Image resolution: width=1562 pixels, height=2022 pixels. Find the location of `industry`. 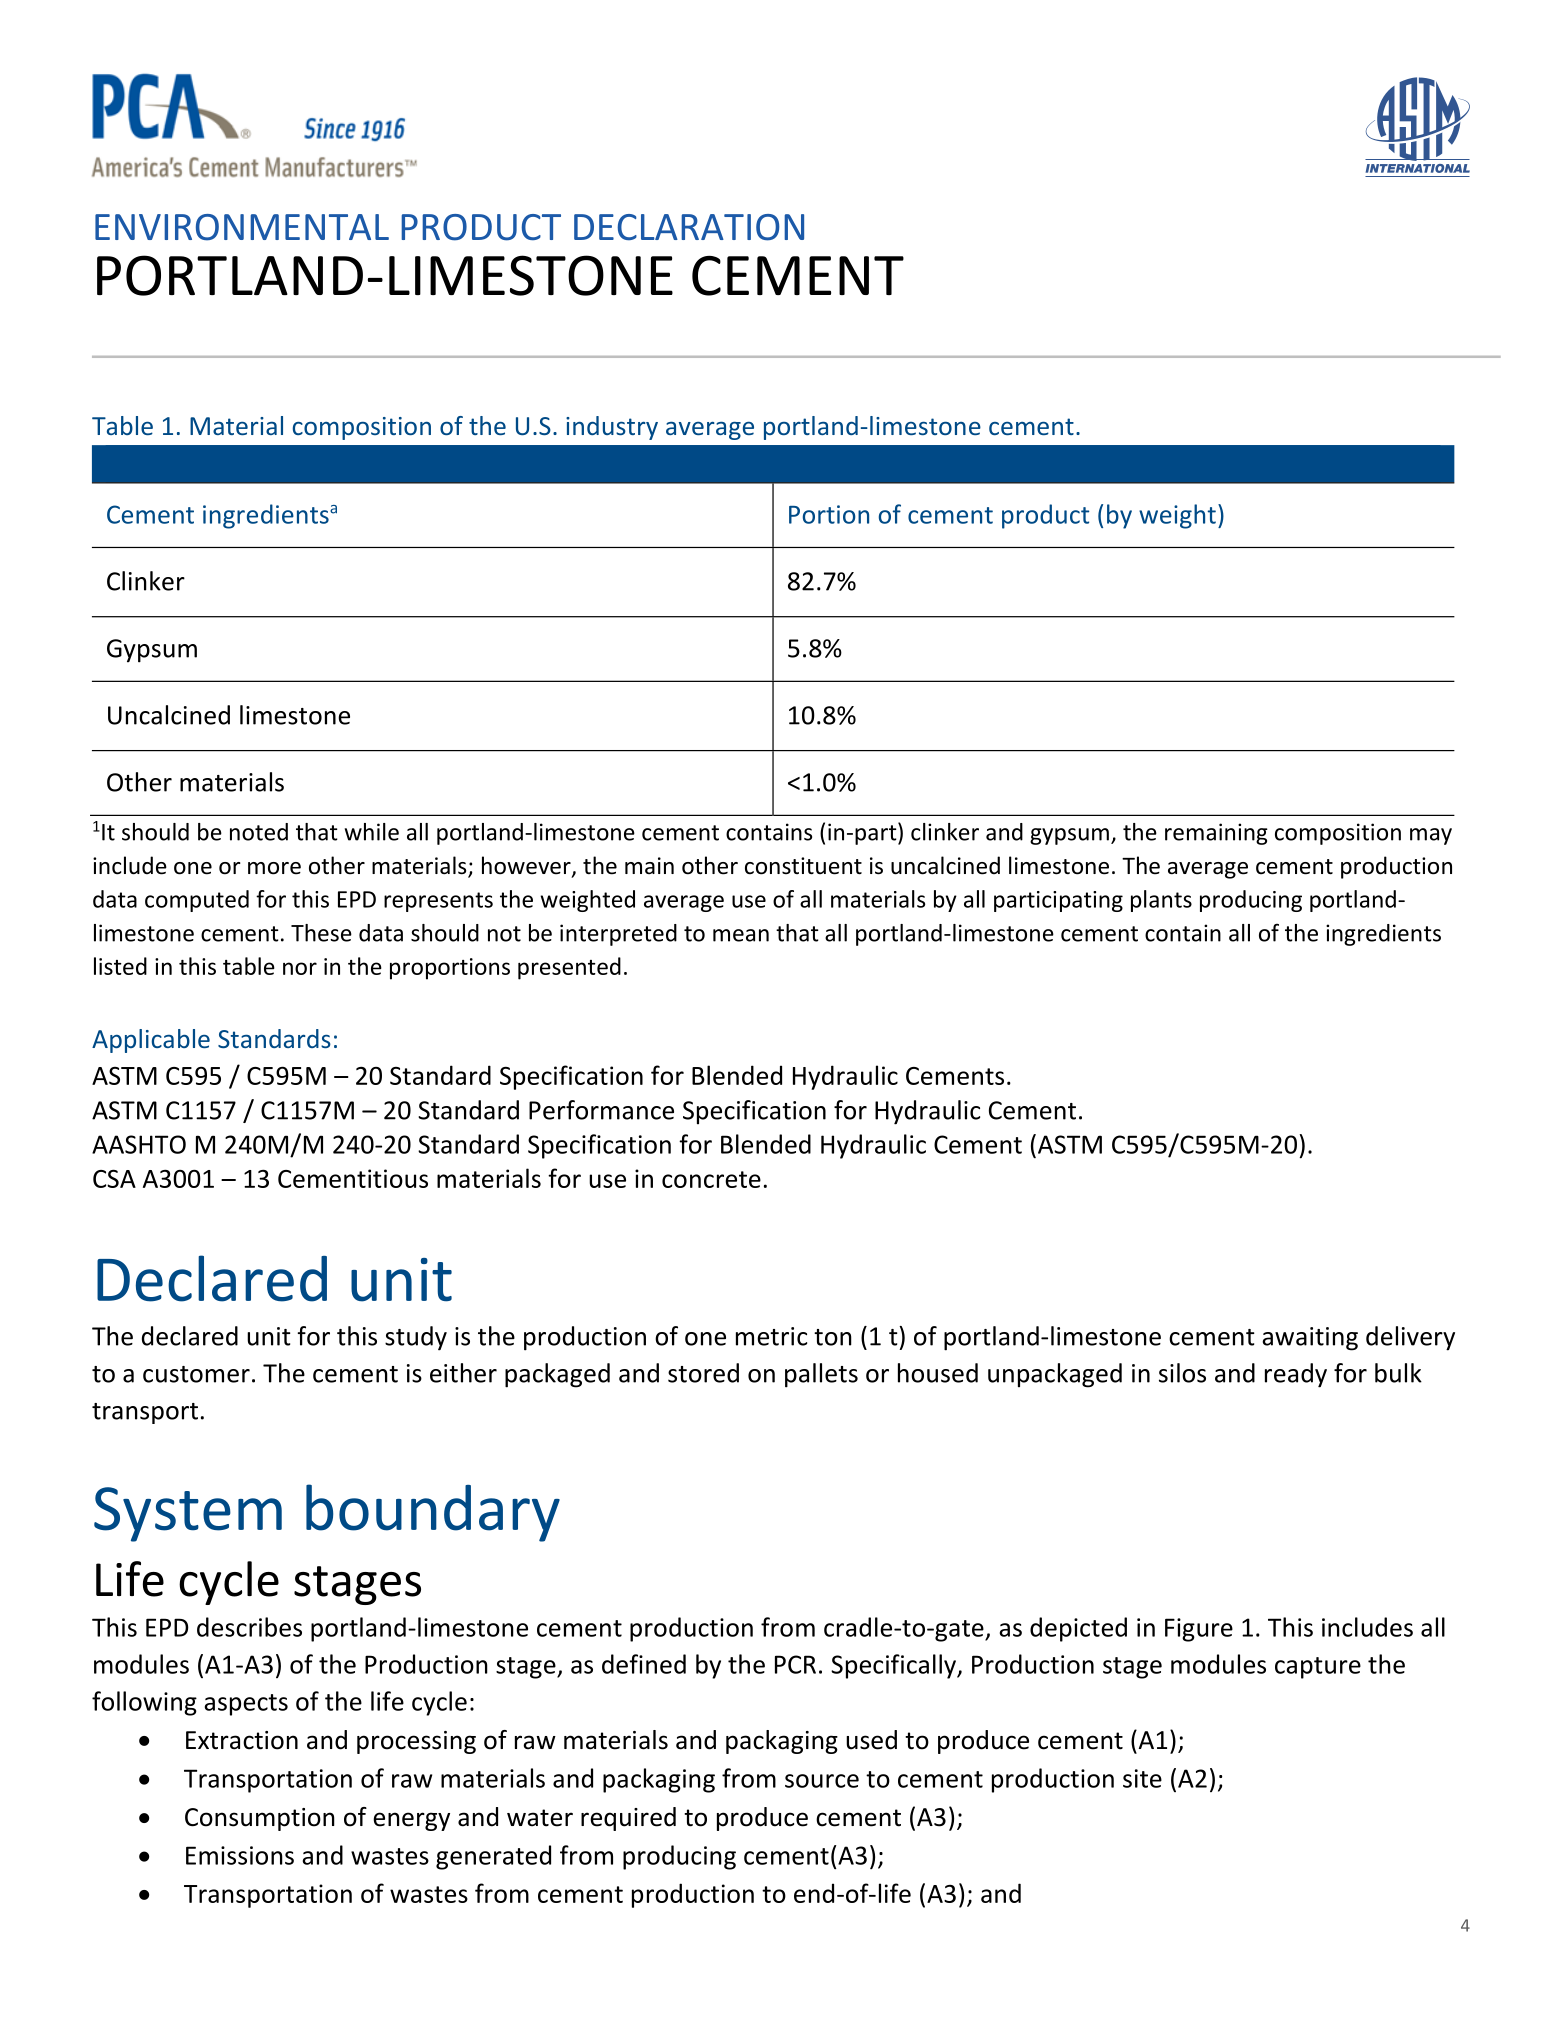

industry is located at coordinates (612, 428).
